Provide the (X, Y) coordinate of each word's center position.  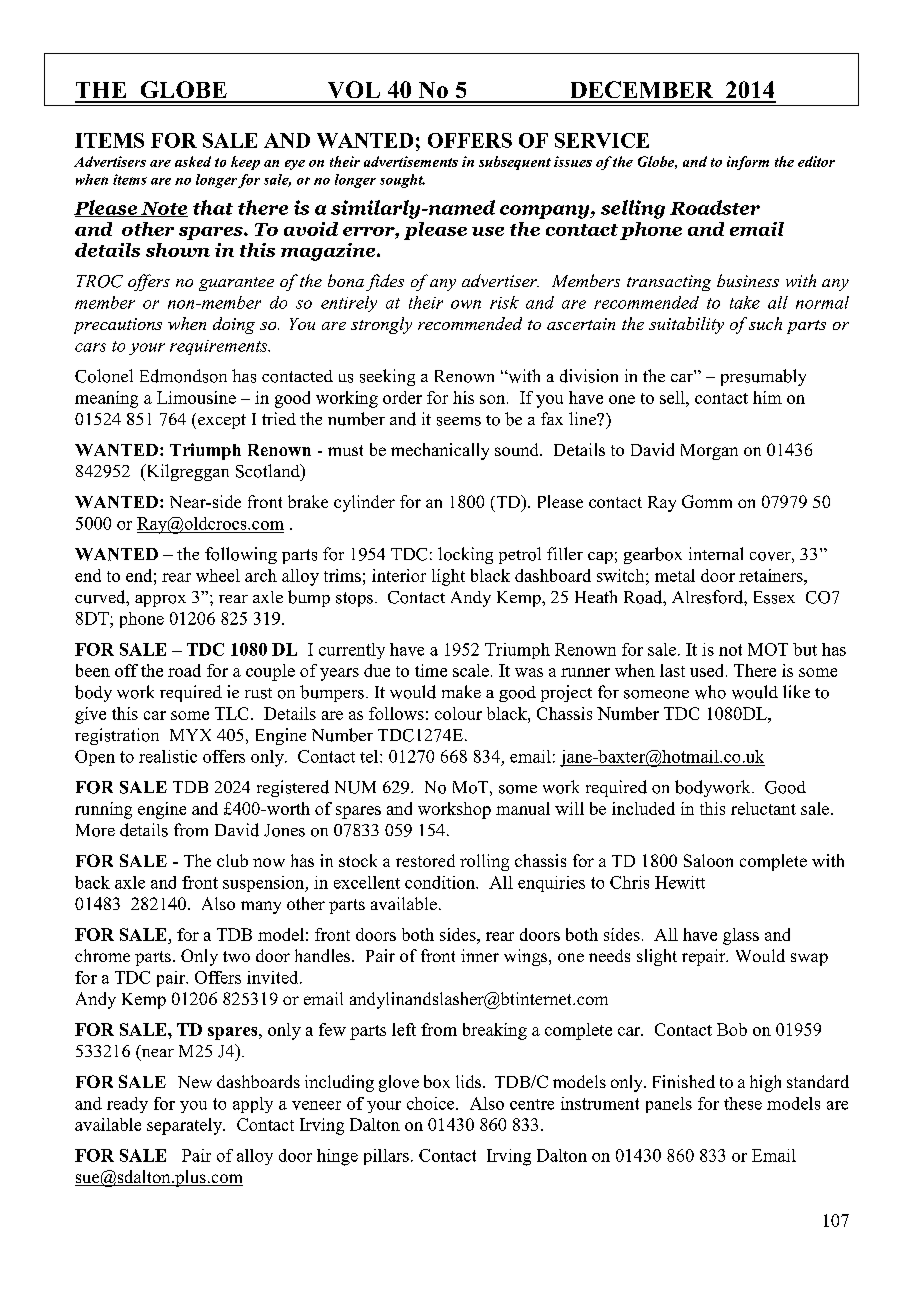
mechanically (440, 451)
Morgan (709, 452)
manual (523, 808)
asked (193, 161)
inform (748, 163)
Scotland (269, 471)
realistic (168, 756)
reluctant (763, 808)
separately (186, 1126)
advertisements (411, 161)
